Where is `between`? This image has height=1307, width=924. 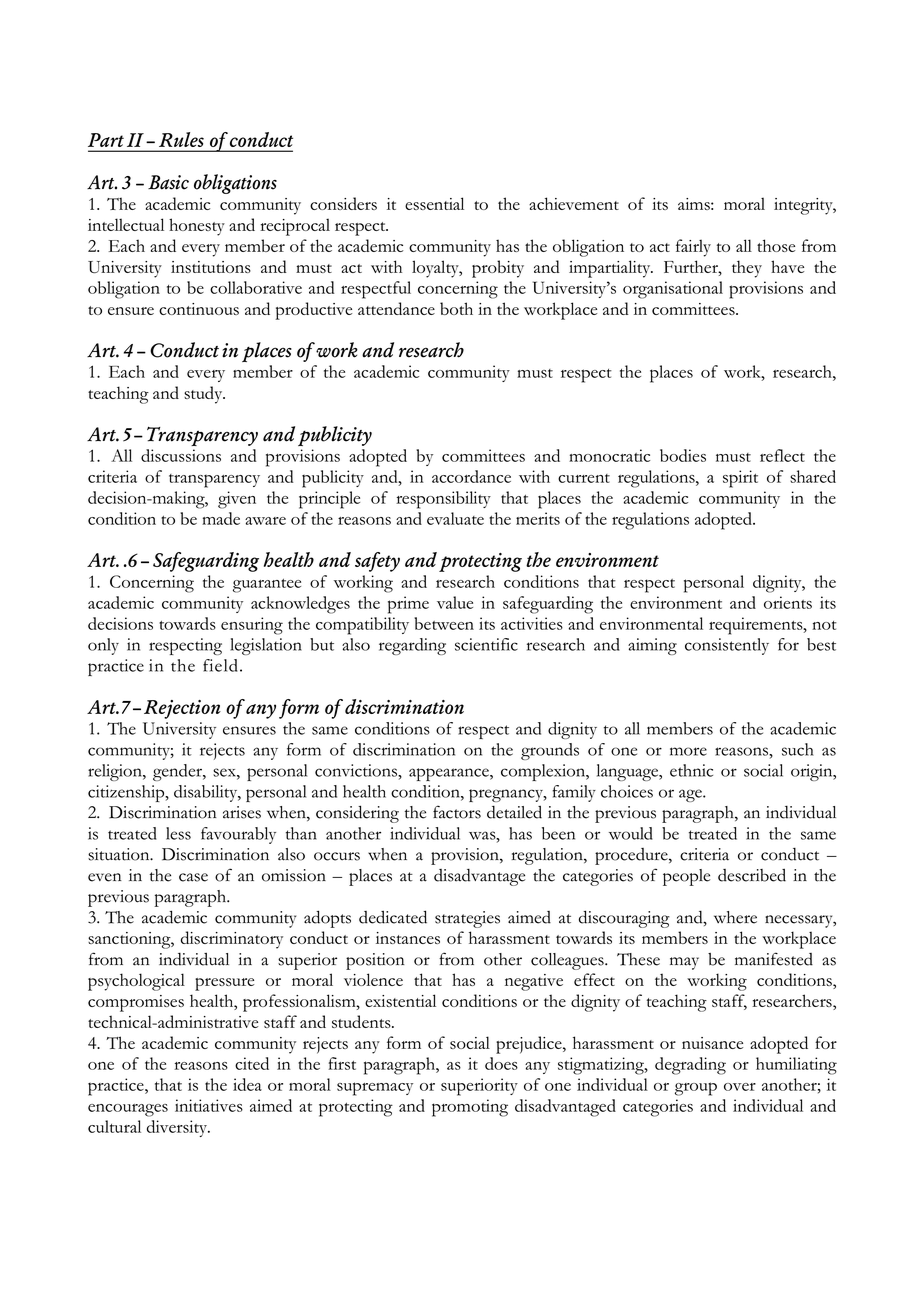 between is located at coordinates (444, 623).
